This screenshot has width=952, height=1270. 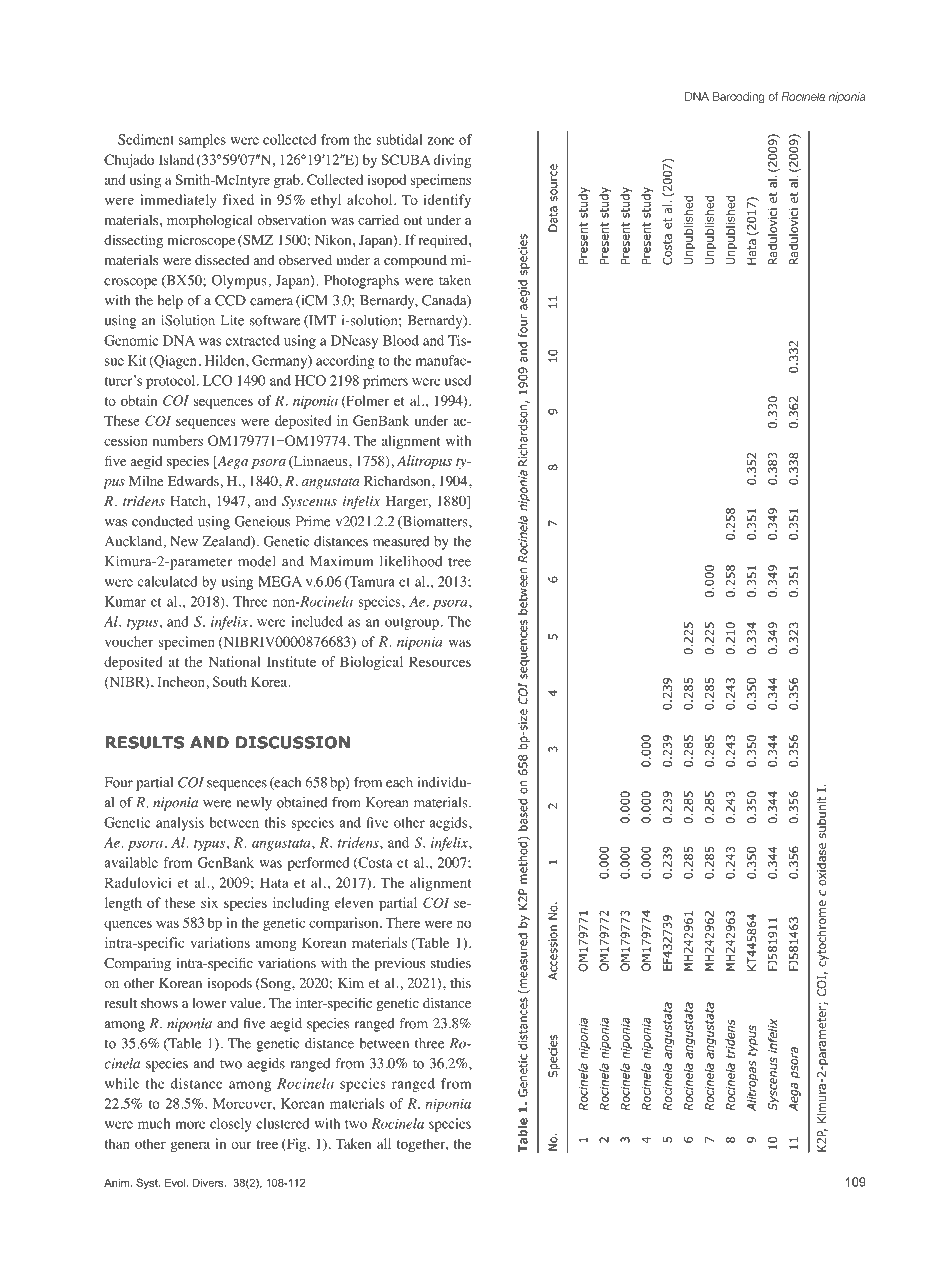 I want to click on genera, so click(x=190, y=1146).
